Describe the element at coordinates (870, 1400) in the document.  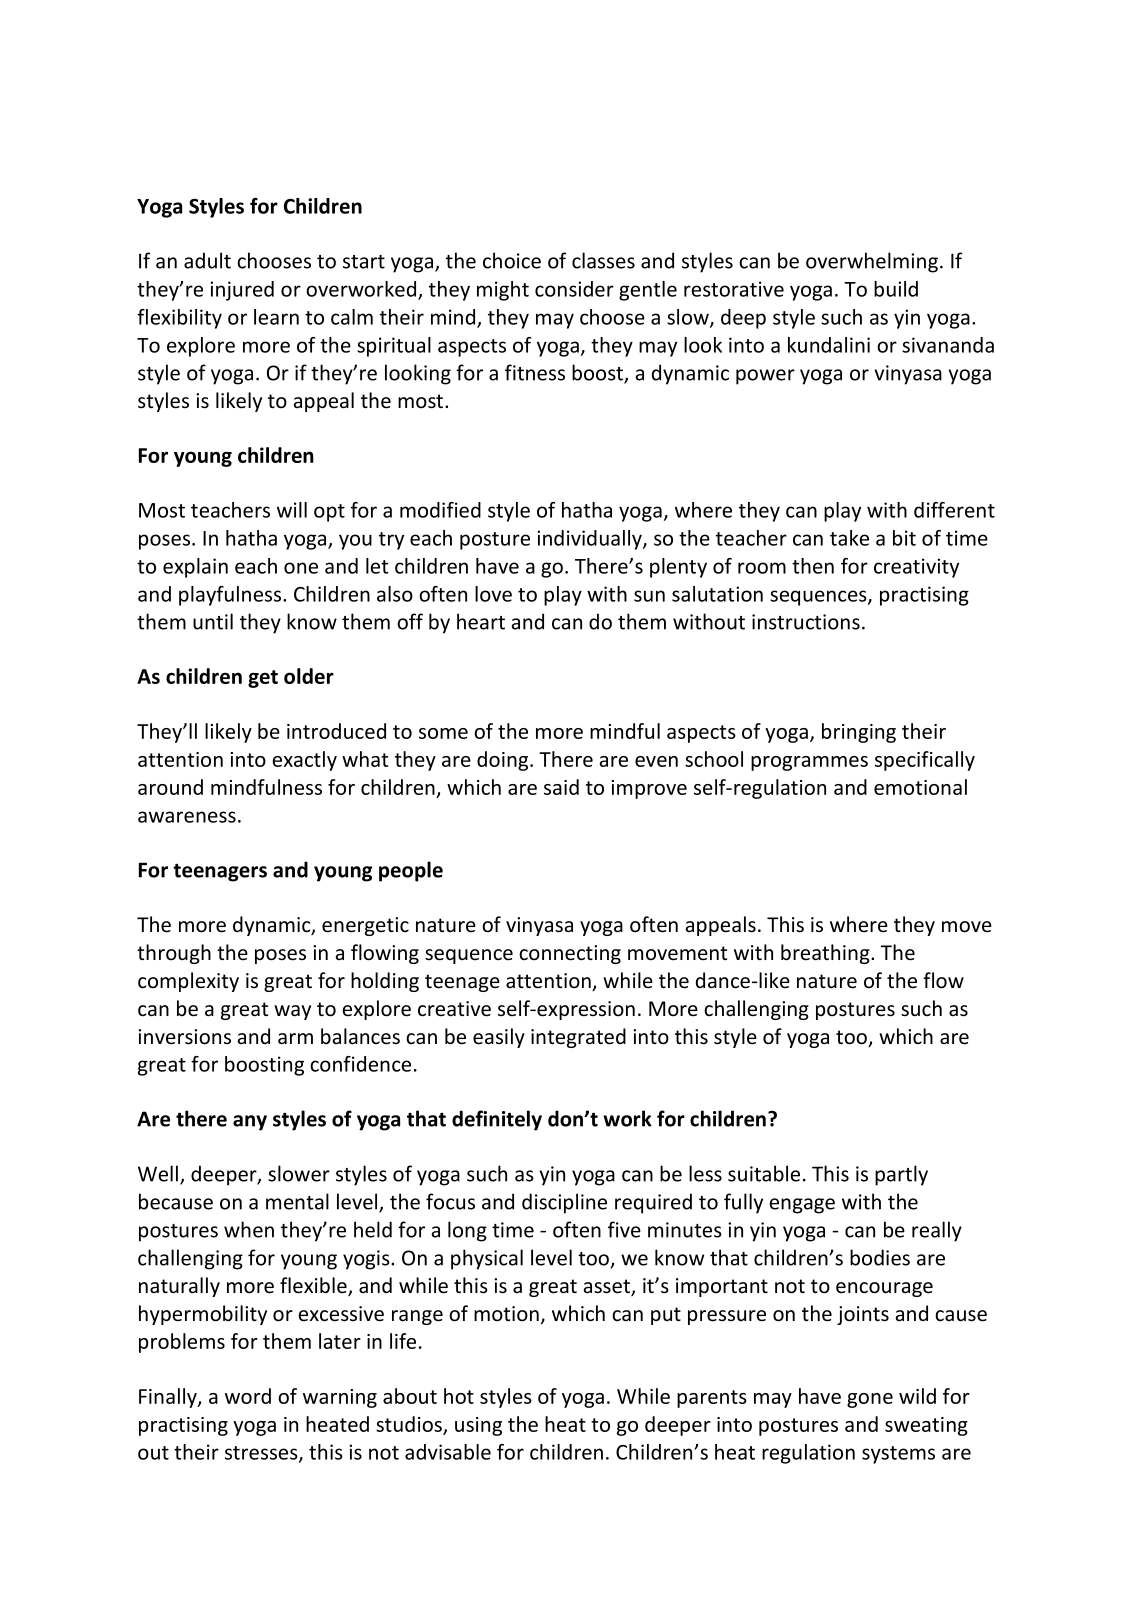
I see `gone` at that location.
